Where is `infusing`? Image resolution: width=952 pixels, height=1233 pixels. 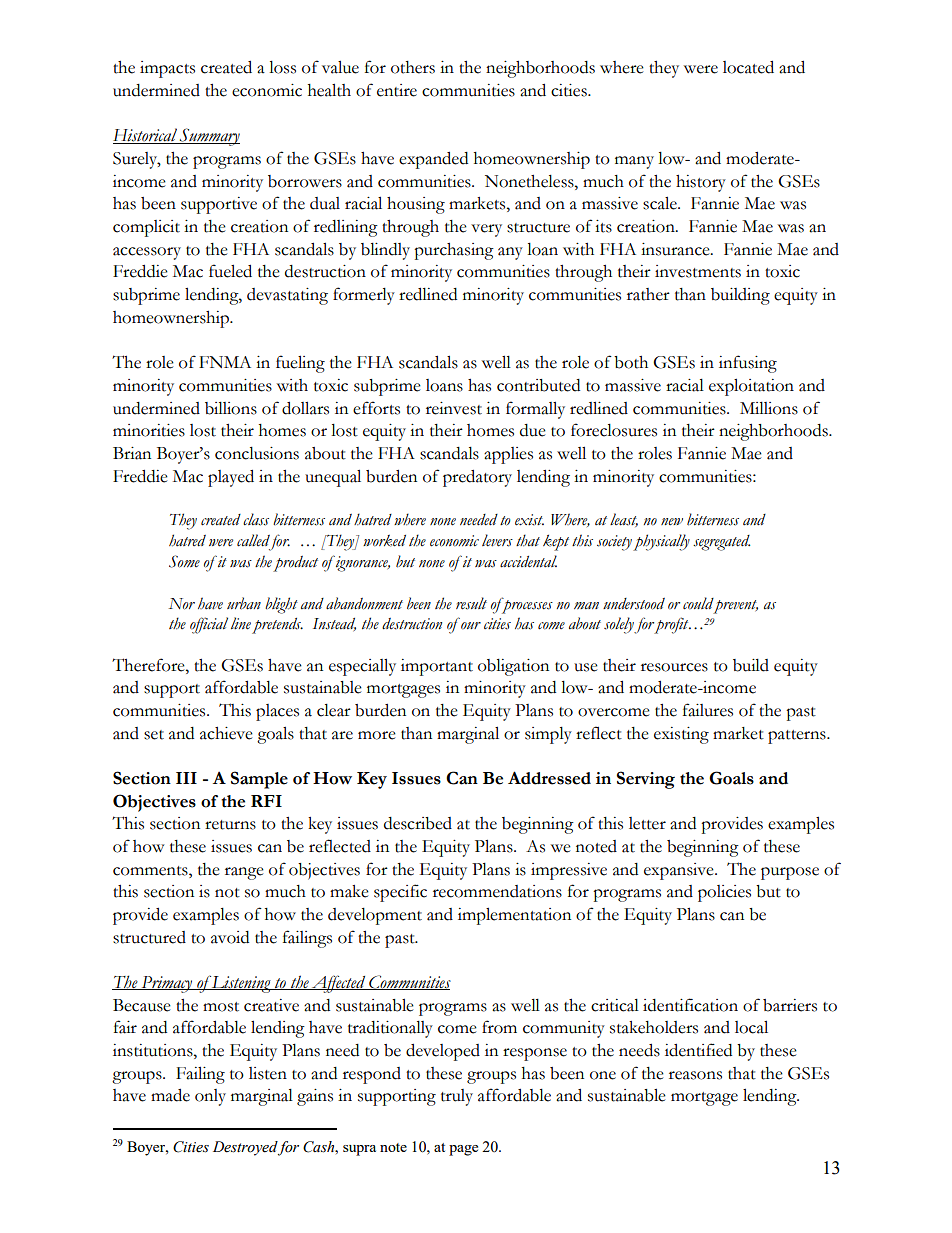
infusing is located at coordinates (748, 364).
